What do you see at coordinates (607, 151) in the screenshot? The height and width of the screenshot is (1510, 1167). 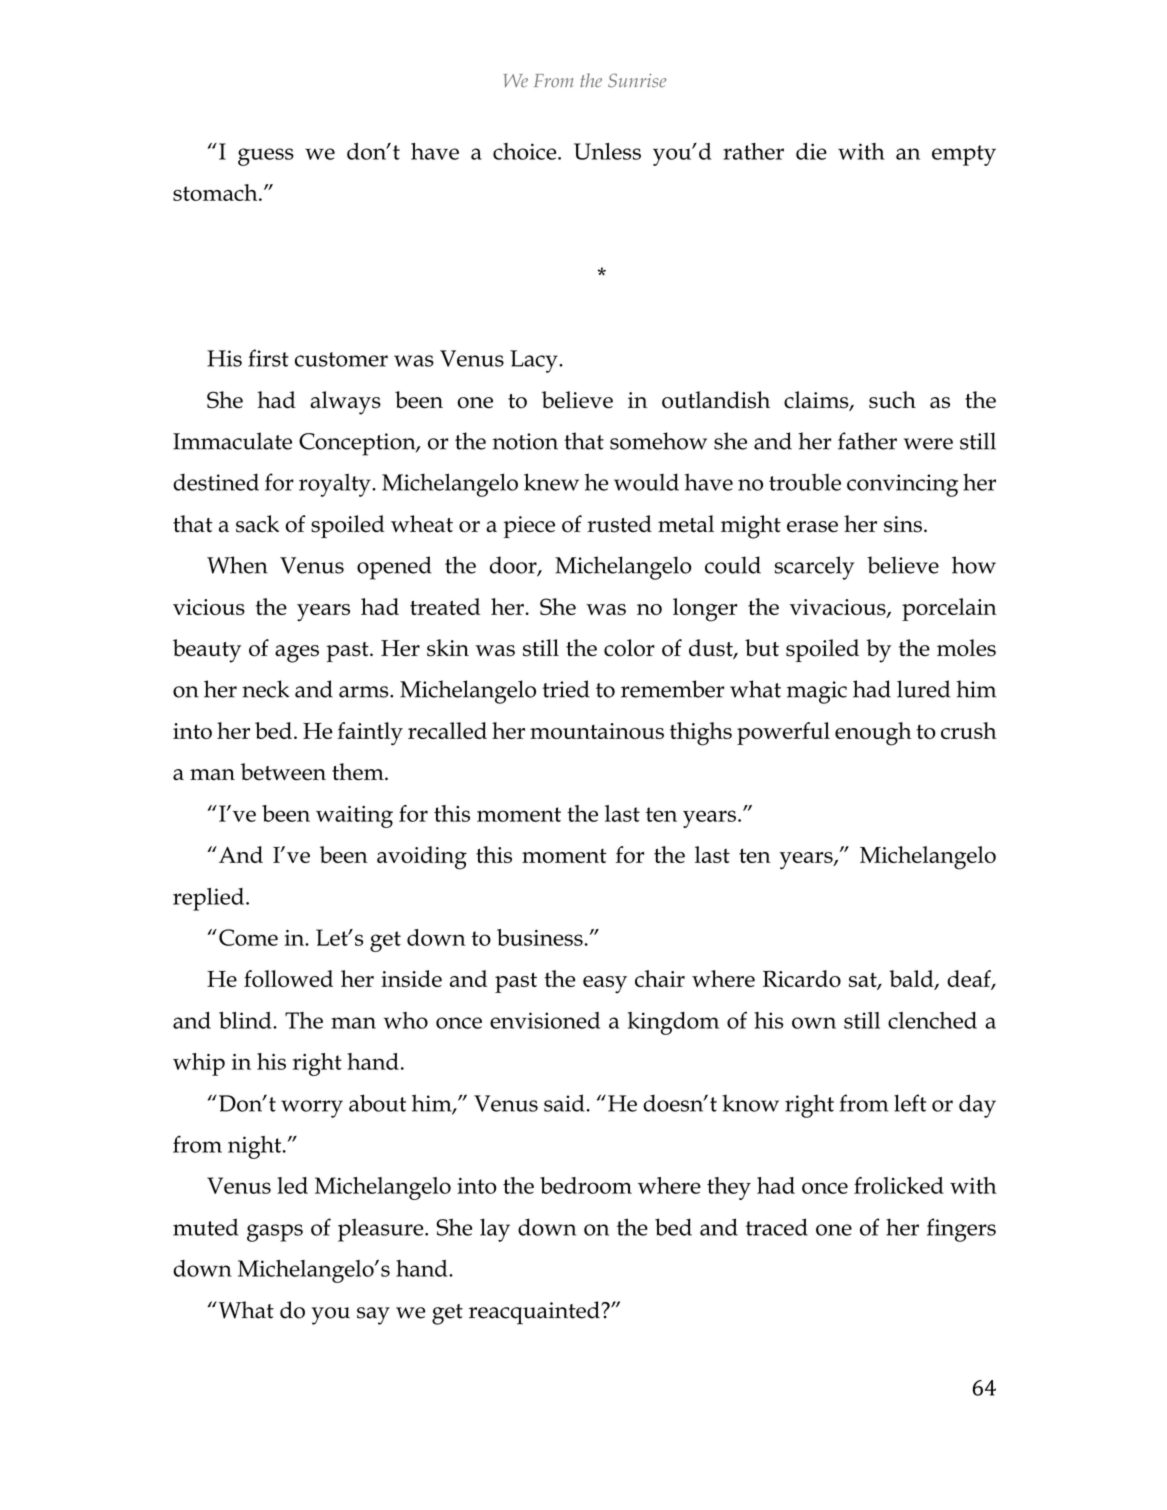 I see `Unless` at bounding box center [607, 151].
